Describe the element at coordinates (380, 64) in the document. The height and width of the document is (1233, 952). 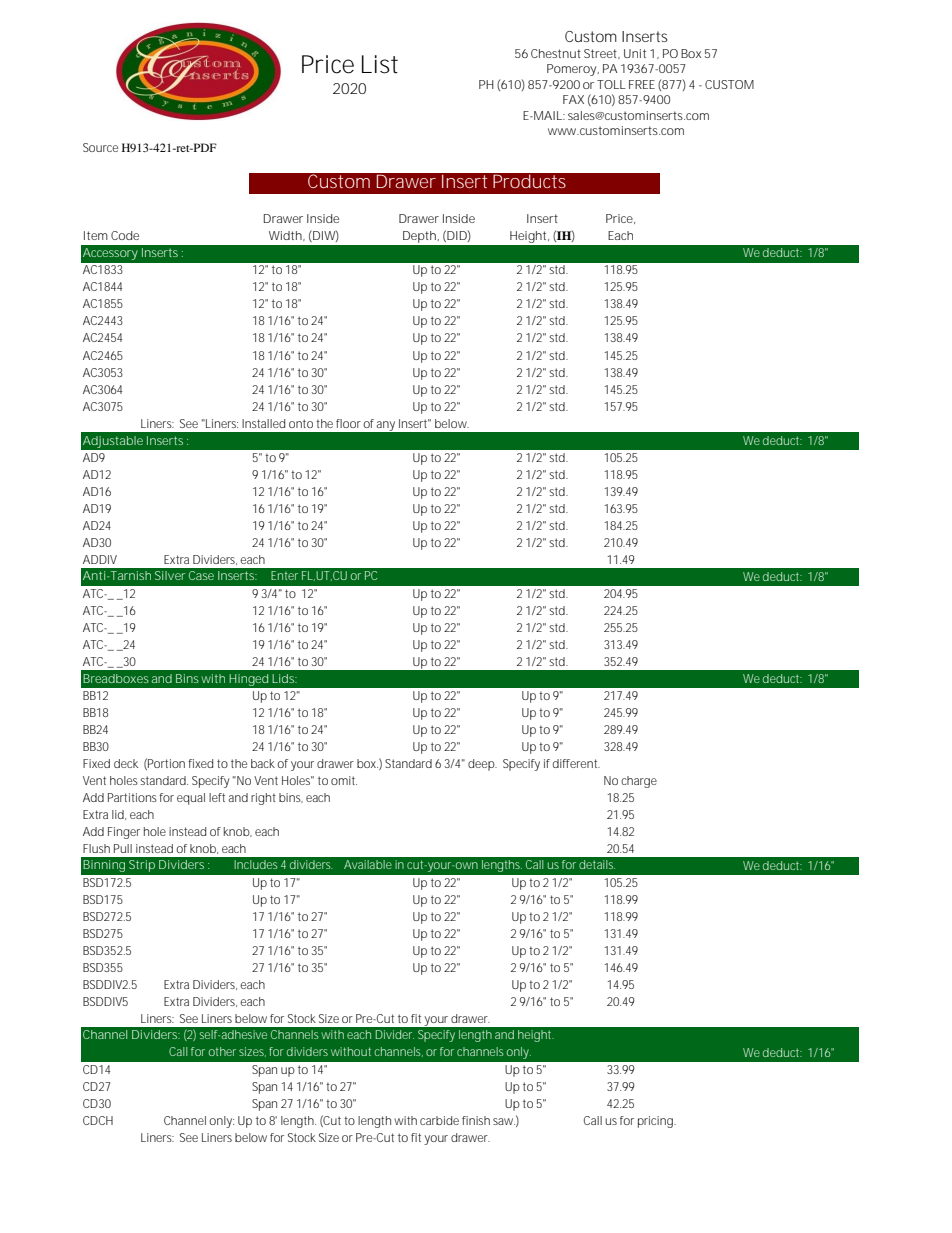
I see `List` at that location.
